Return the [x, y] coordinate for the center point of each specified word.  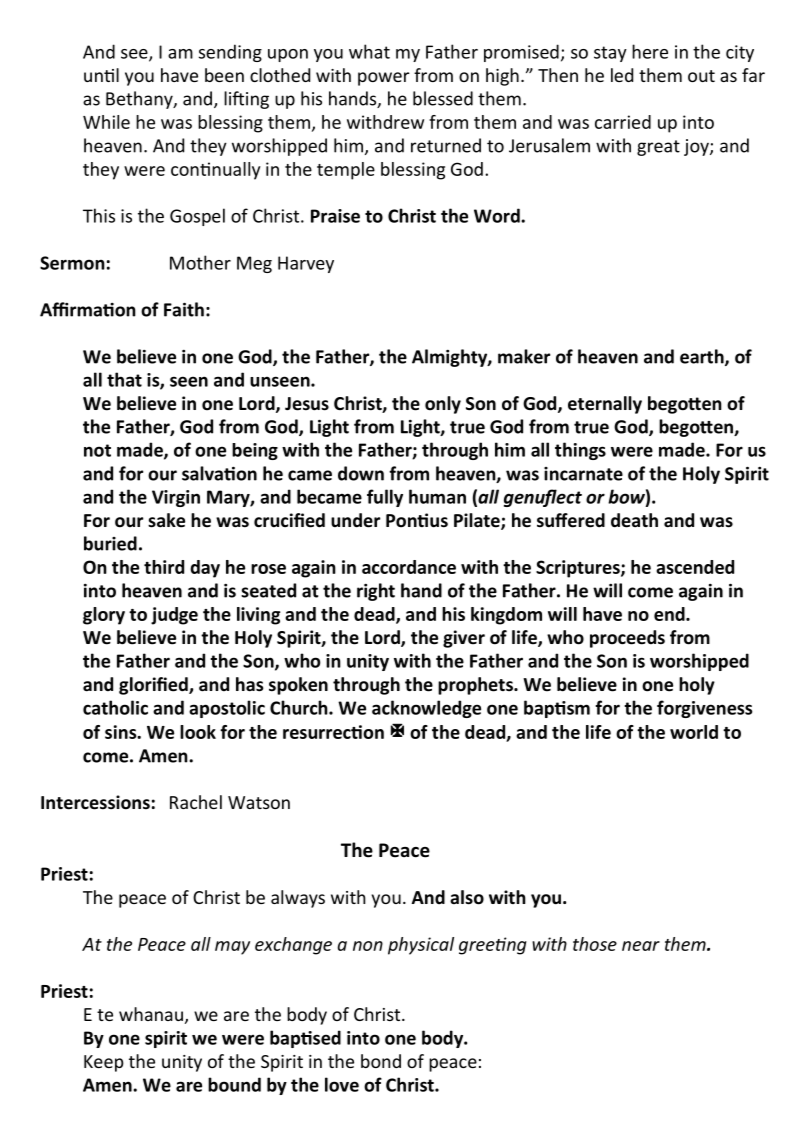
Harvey [306, 264]
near [641, 946]
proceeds [627, 639]
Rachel [196, 802]
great [658, 148]
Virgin [176, 498]
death [634, 520]
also [467, 897]
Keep [104, 1063]
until [101, 75]
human [437, 496]
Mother [200, 262]
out [701, 76]
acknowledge [426, 709]
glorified [154, 686]
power [384, 79]
